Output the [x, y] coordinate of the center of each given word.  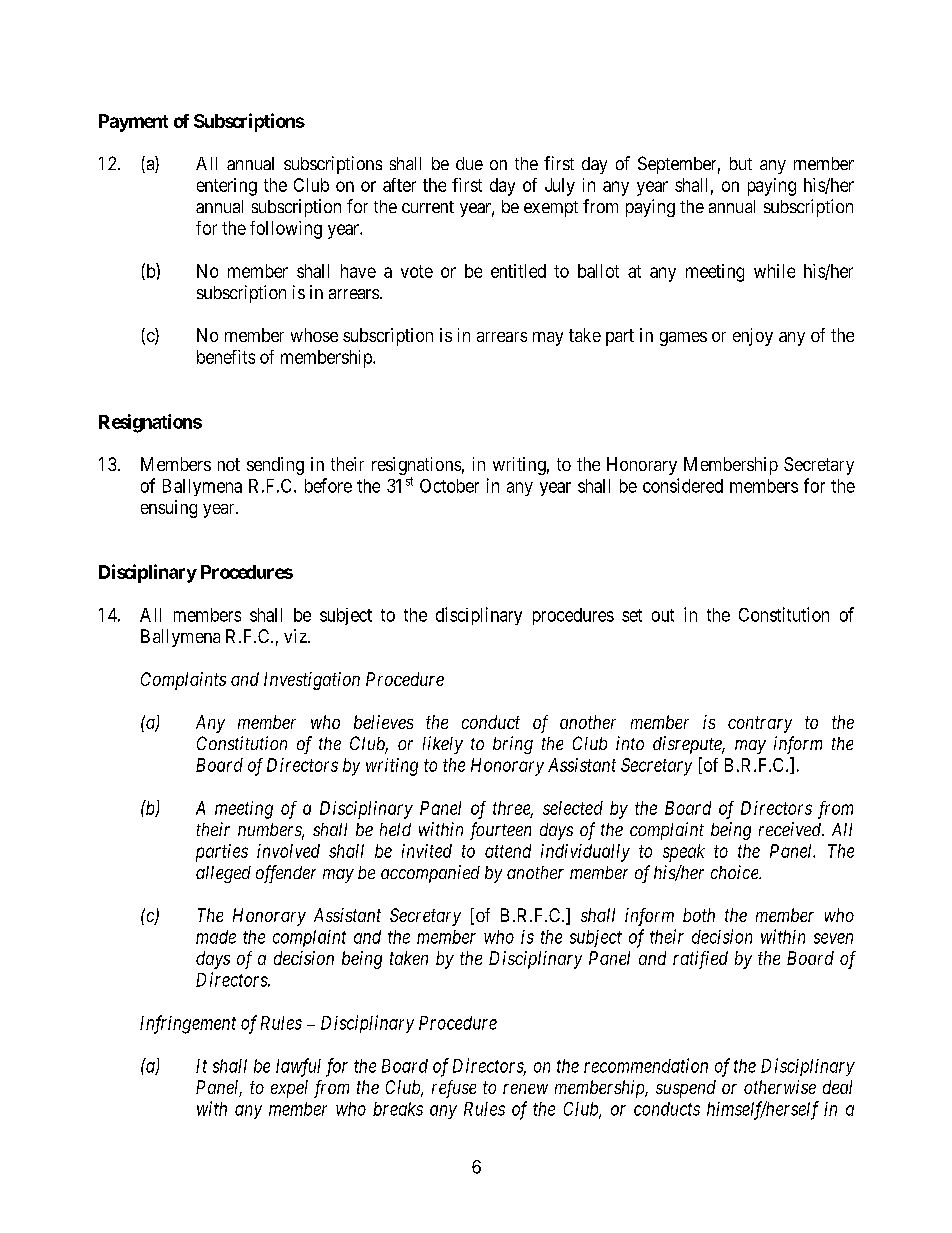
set [632, 615]
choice [736, 872]
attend [508, 851]
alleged [223, 874]
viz [296, 636]
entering [227, 187]
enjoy [753, 337]
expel [289, 1089]
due [469, 163]
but [741, 163]
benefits [226, 357]
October [449, 486]
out [663, 615]
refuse [454, 1089]
